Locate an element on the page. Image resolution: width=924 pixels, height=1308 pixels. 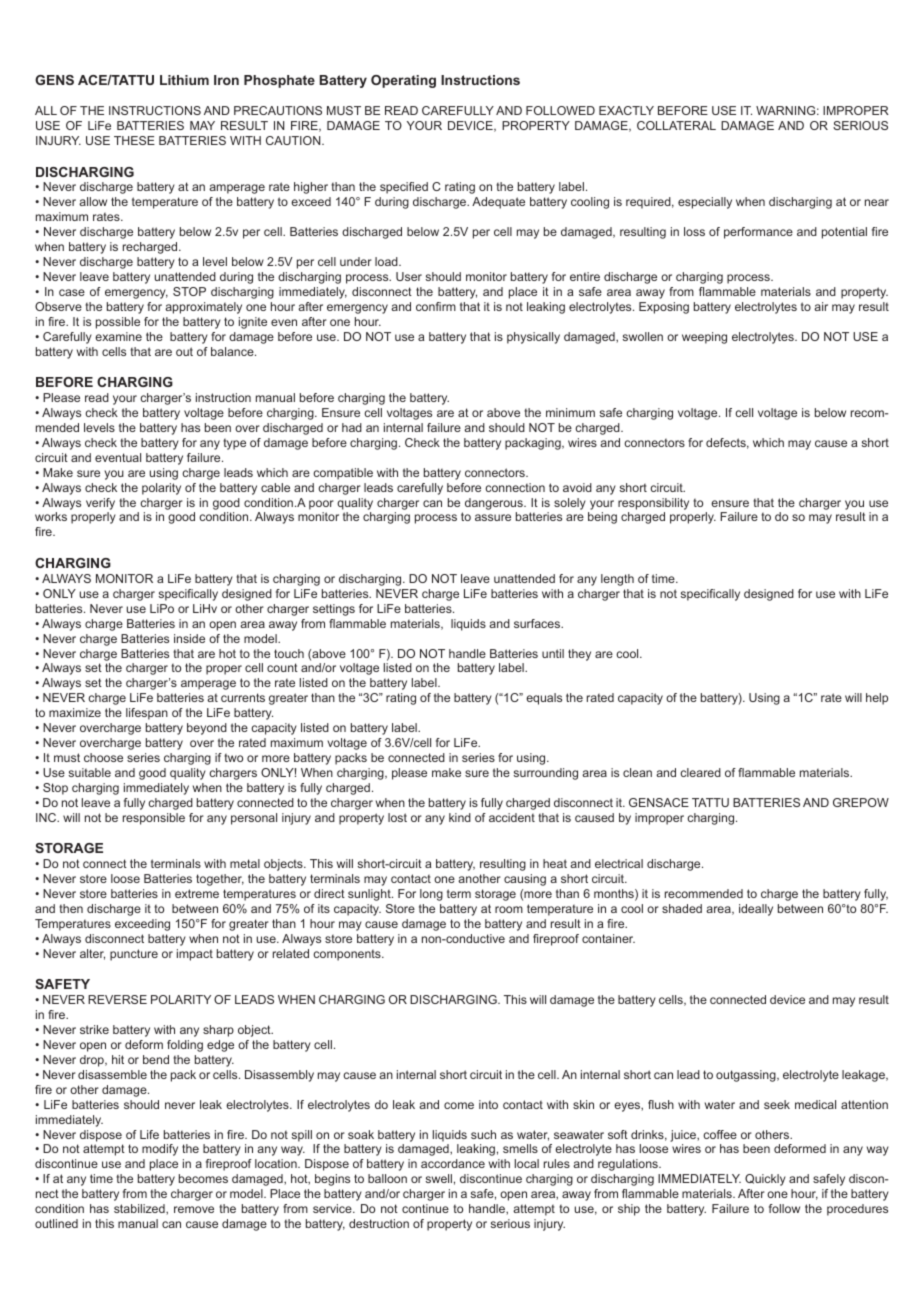
surfaces is located at coordinates (538, 623).
